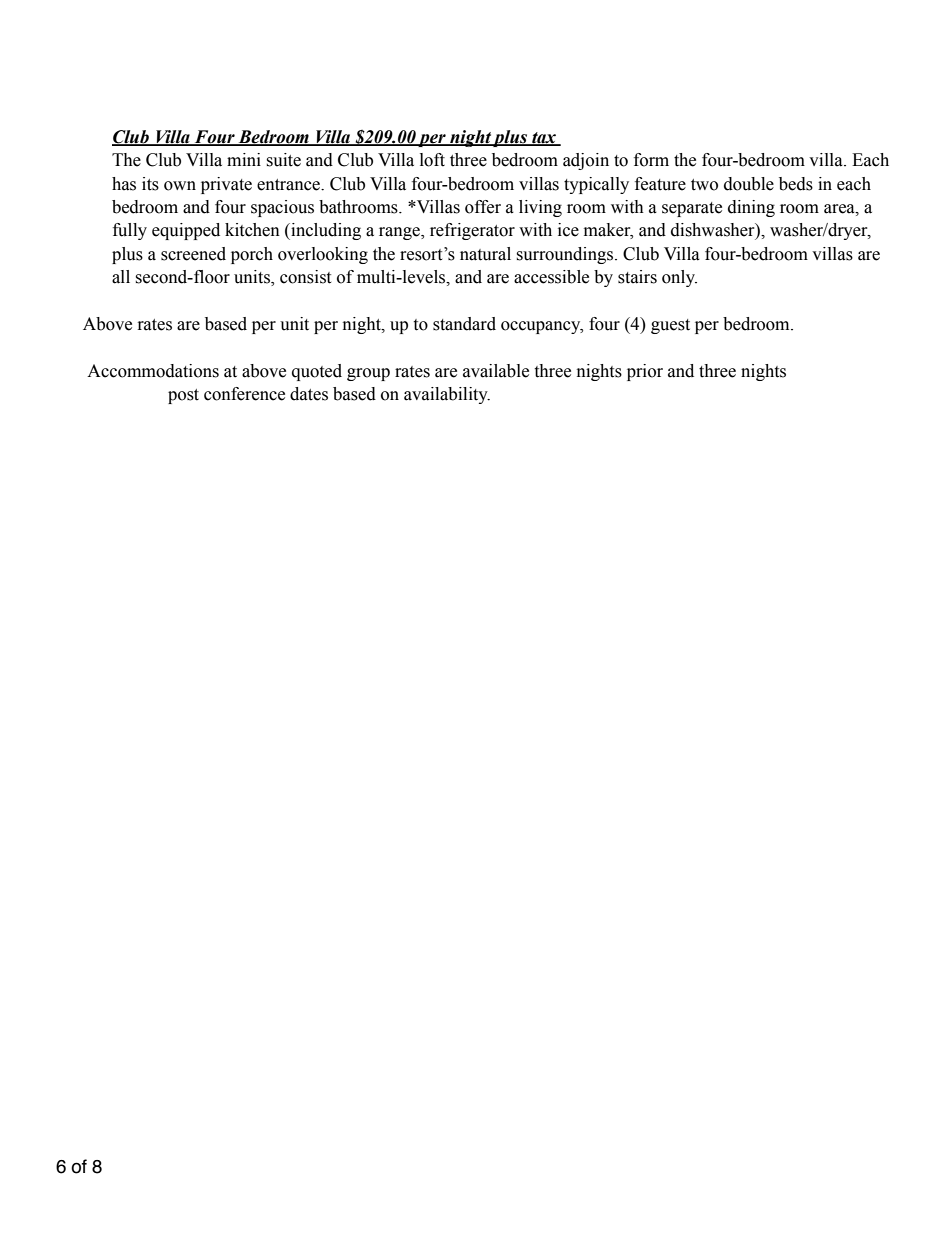  I want to click on guest, so click(670, 326).
